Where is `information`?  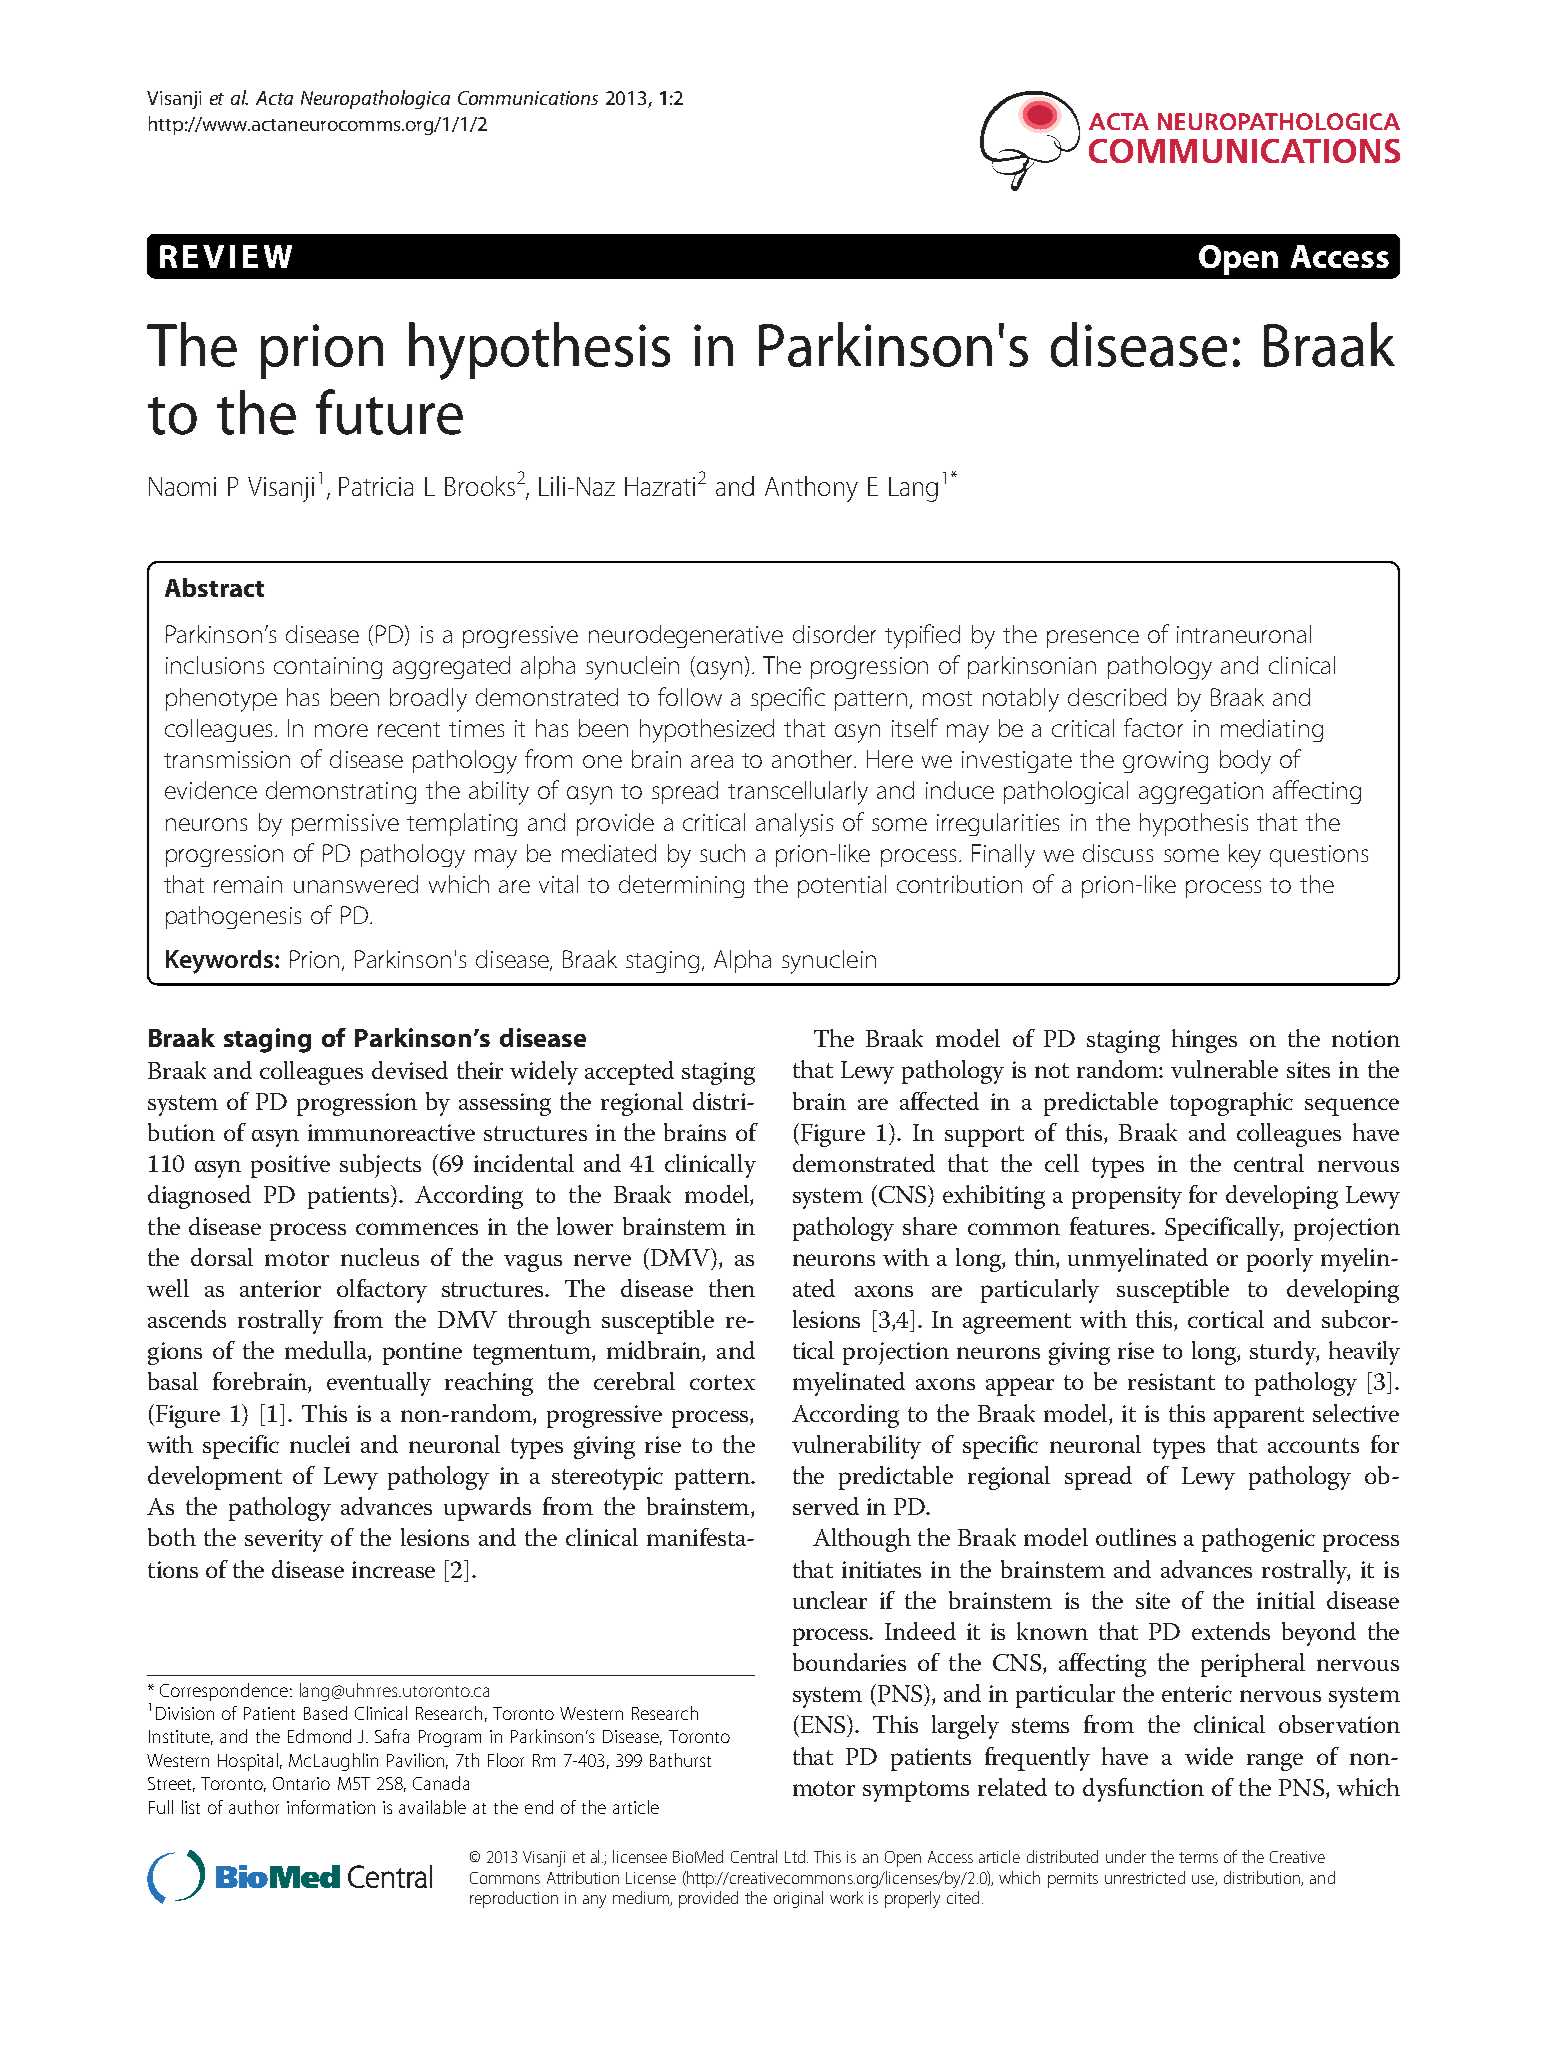 information is located at coordinates (331, 1807).
